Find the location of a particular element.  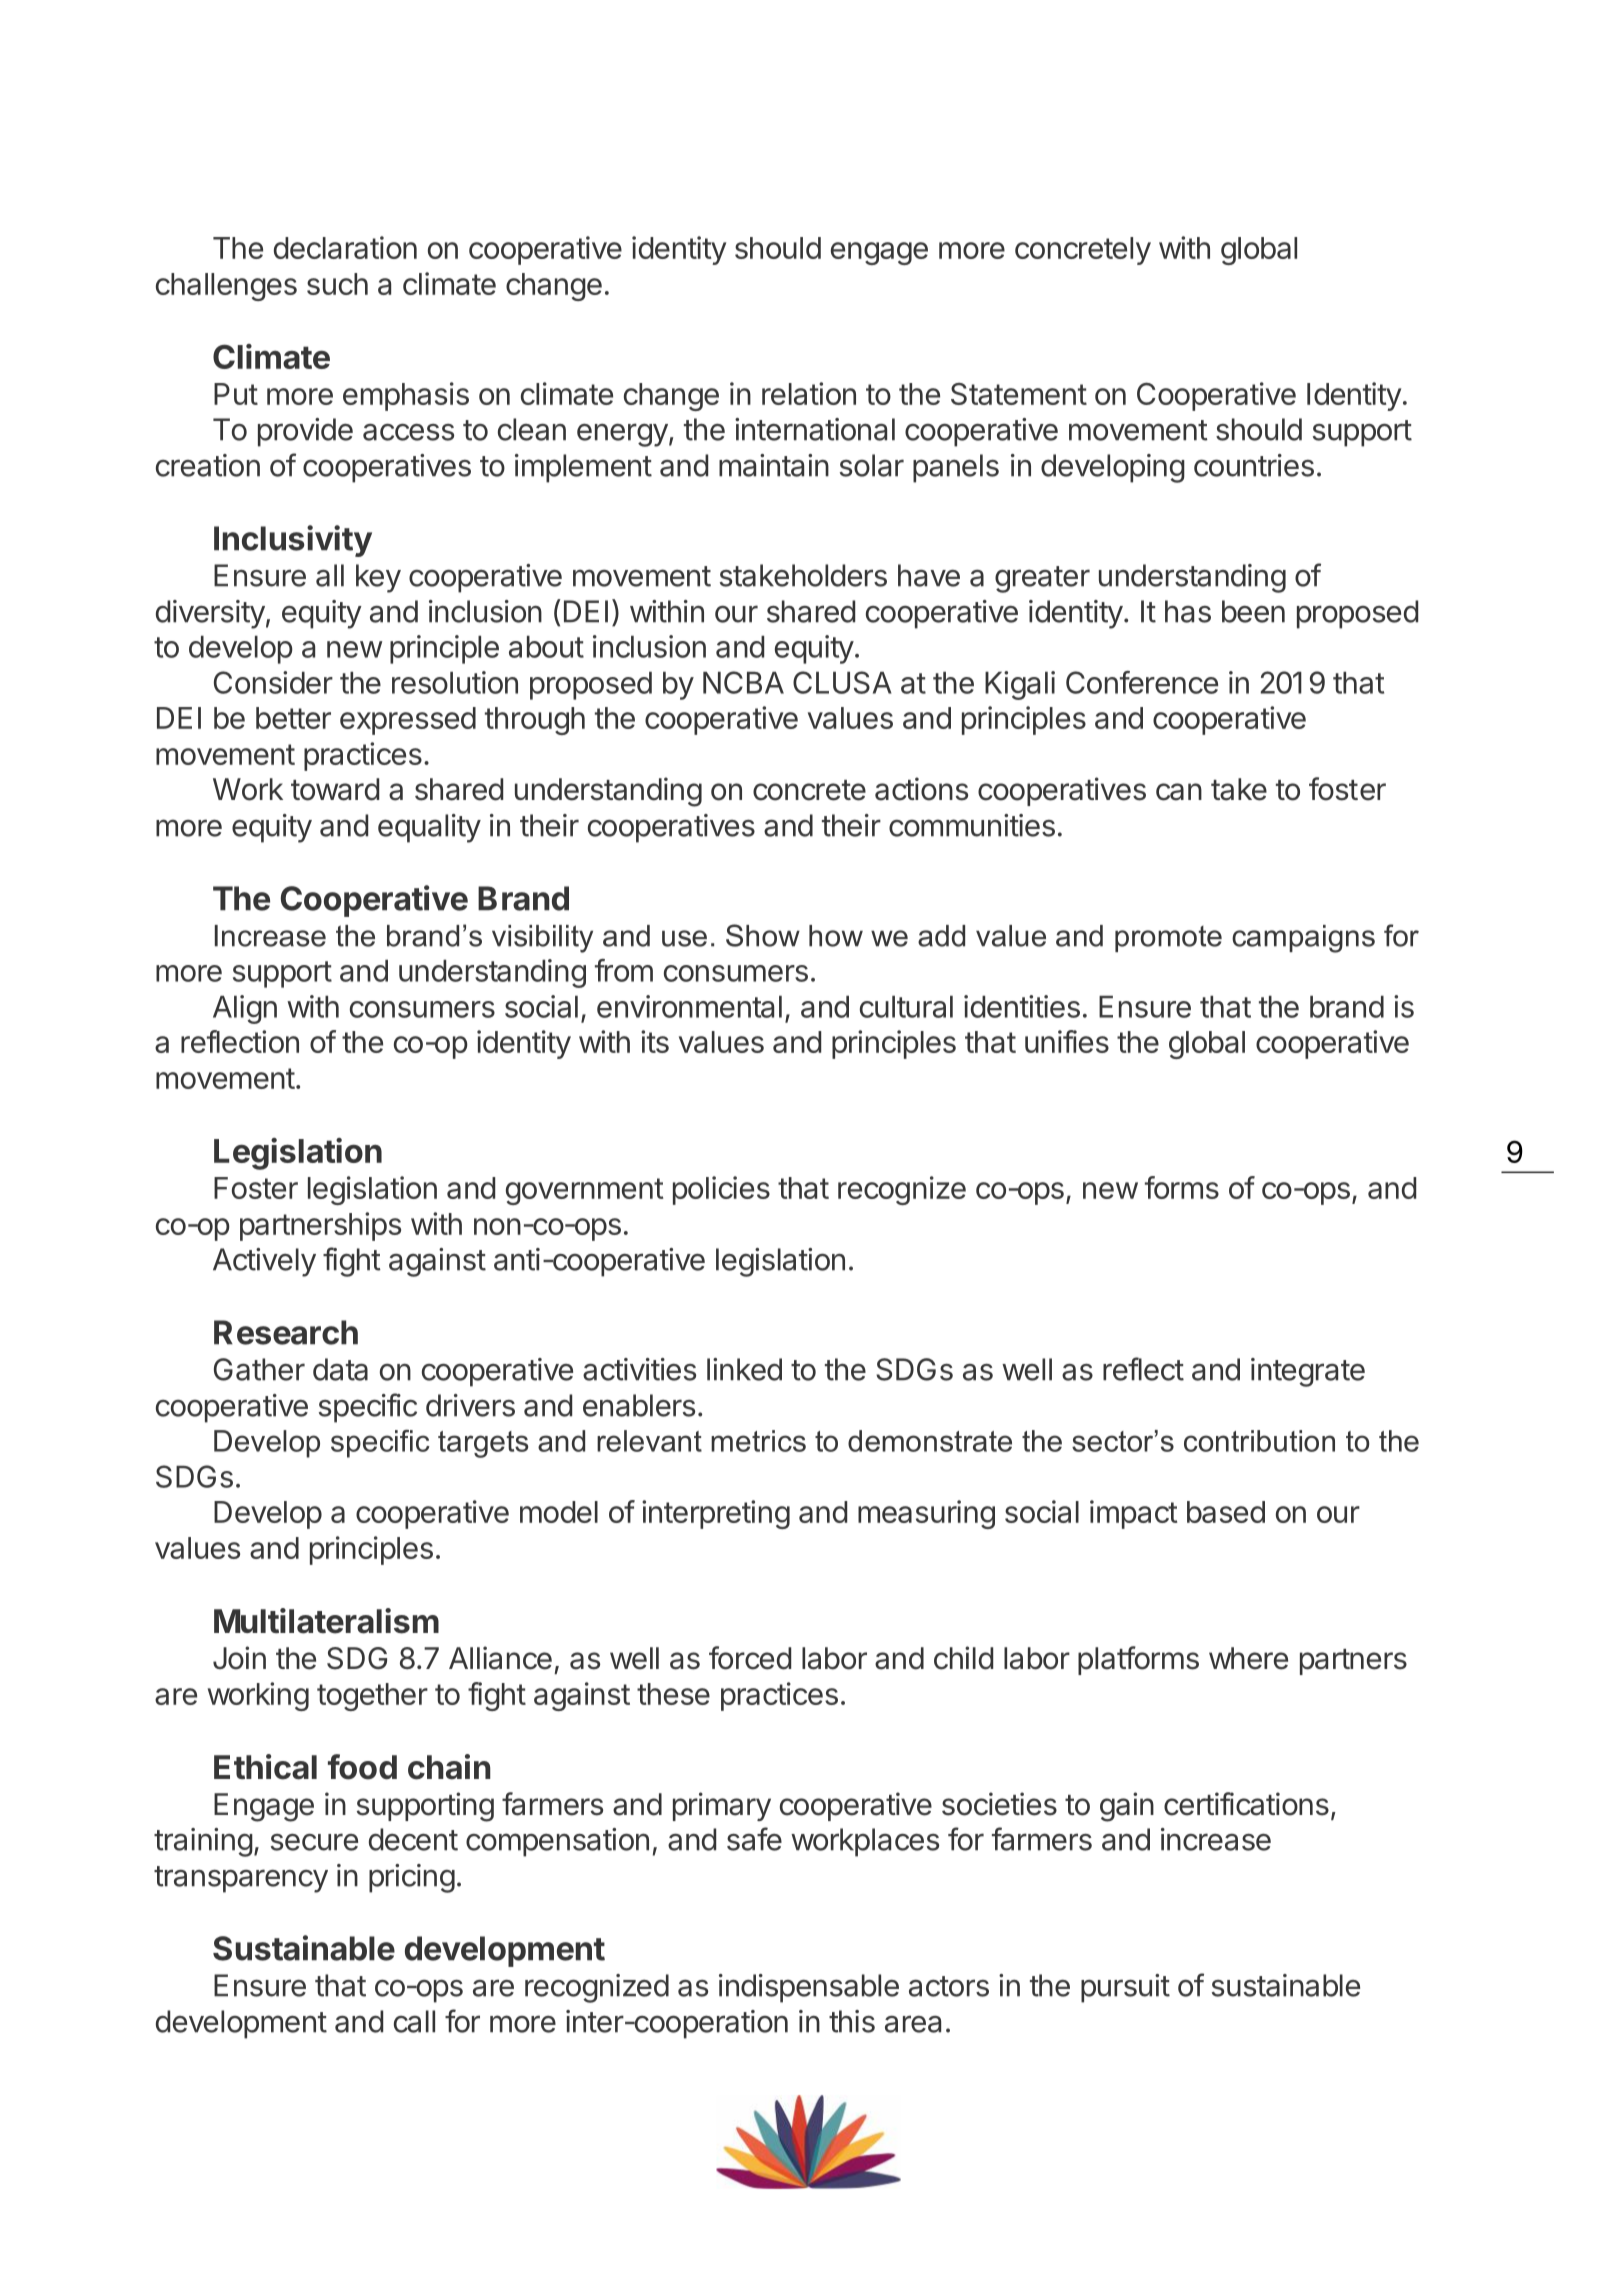

actions is located at coordinates (921, 789).
